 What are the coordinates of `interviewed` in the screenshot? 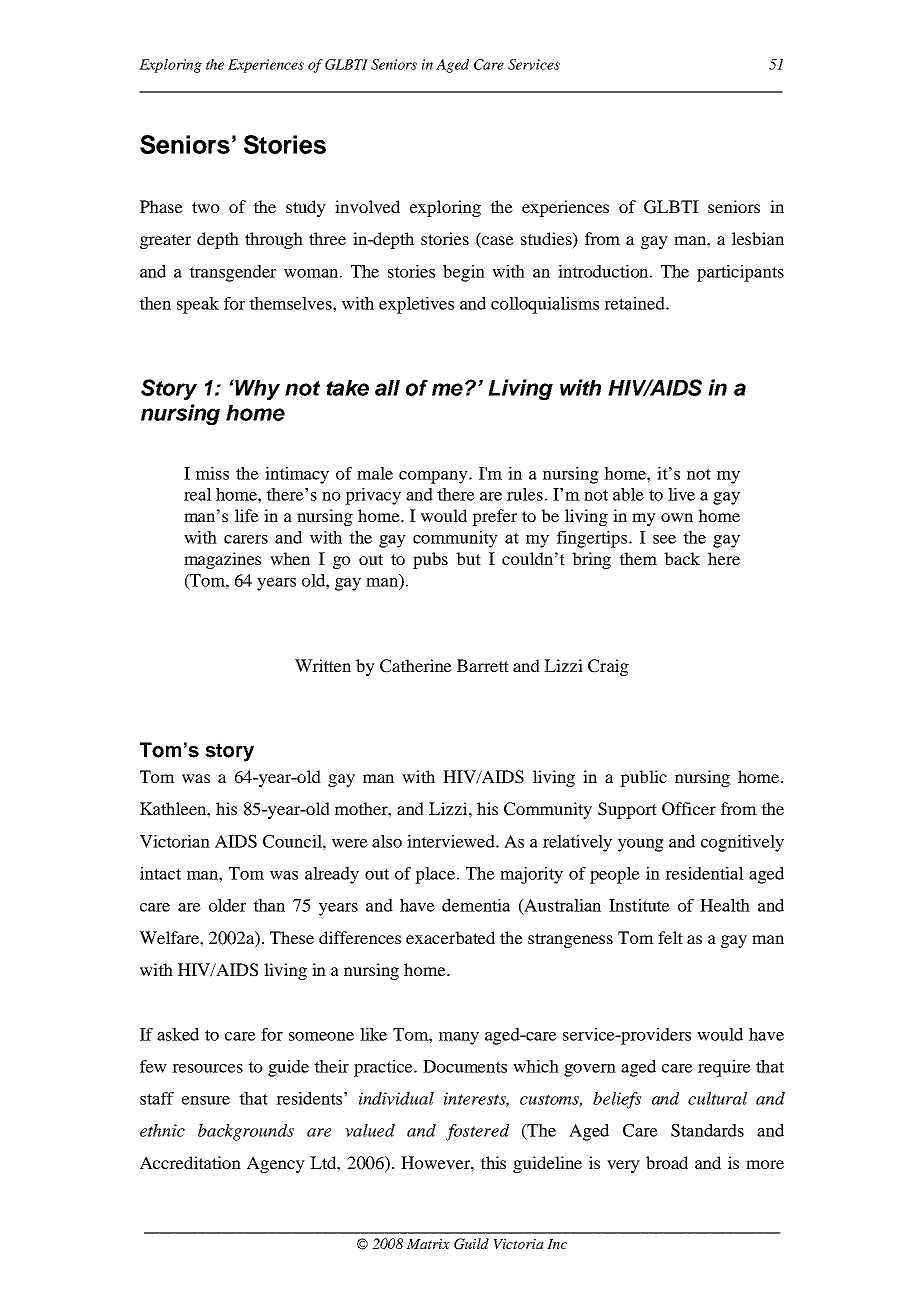 It's located at (452, 841).
